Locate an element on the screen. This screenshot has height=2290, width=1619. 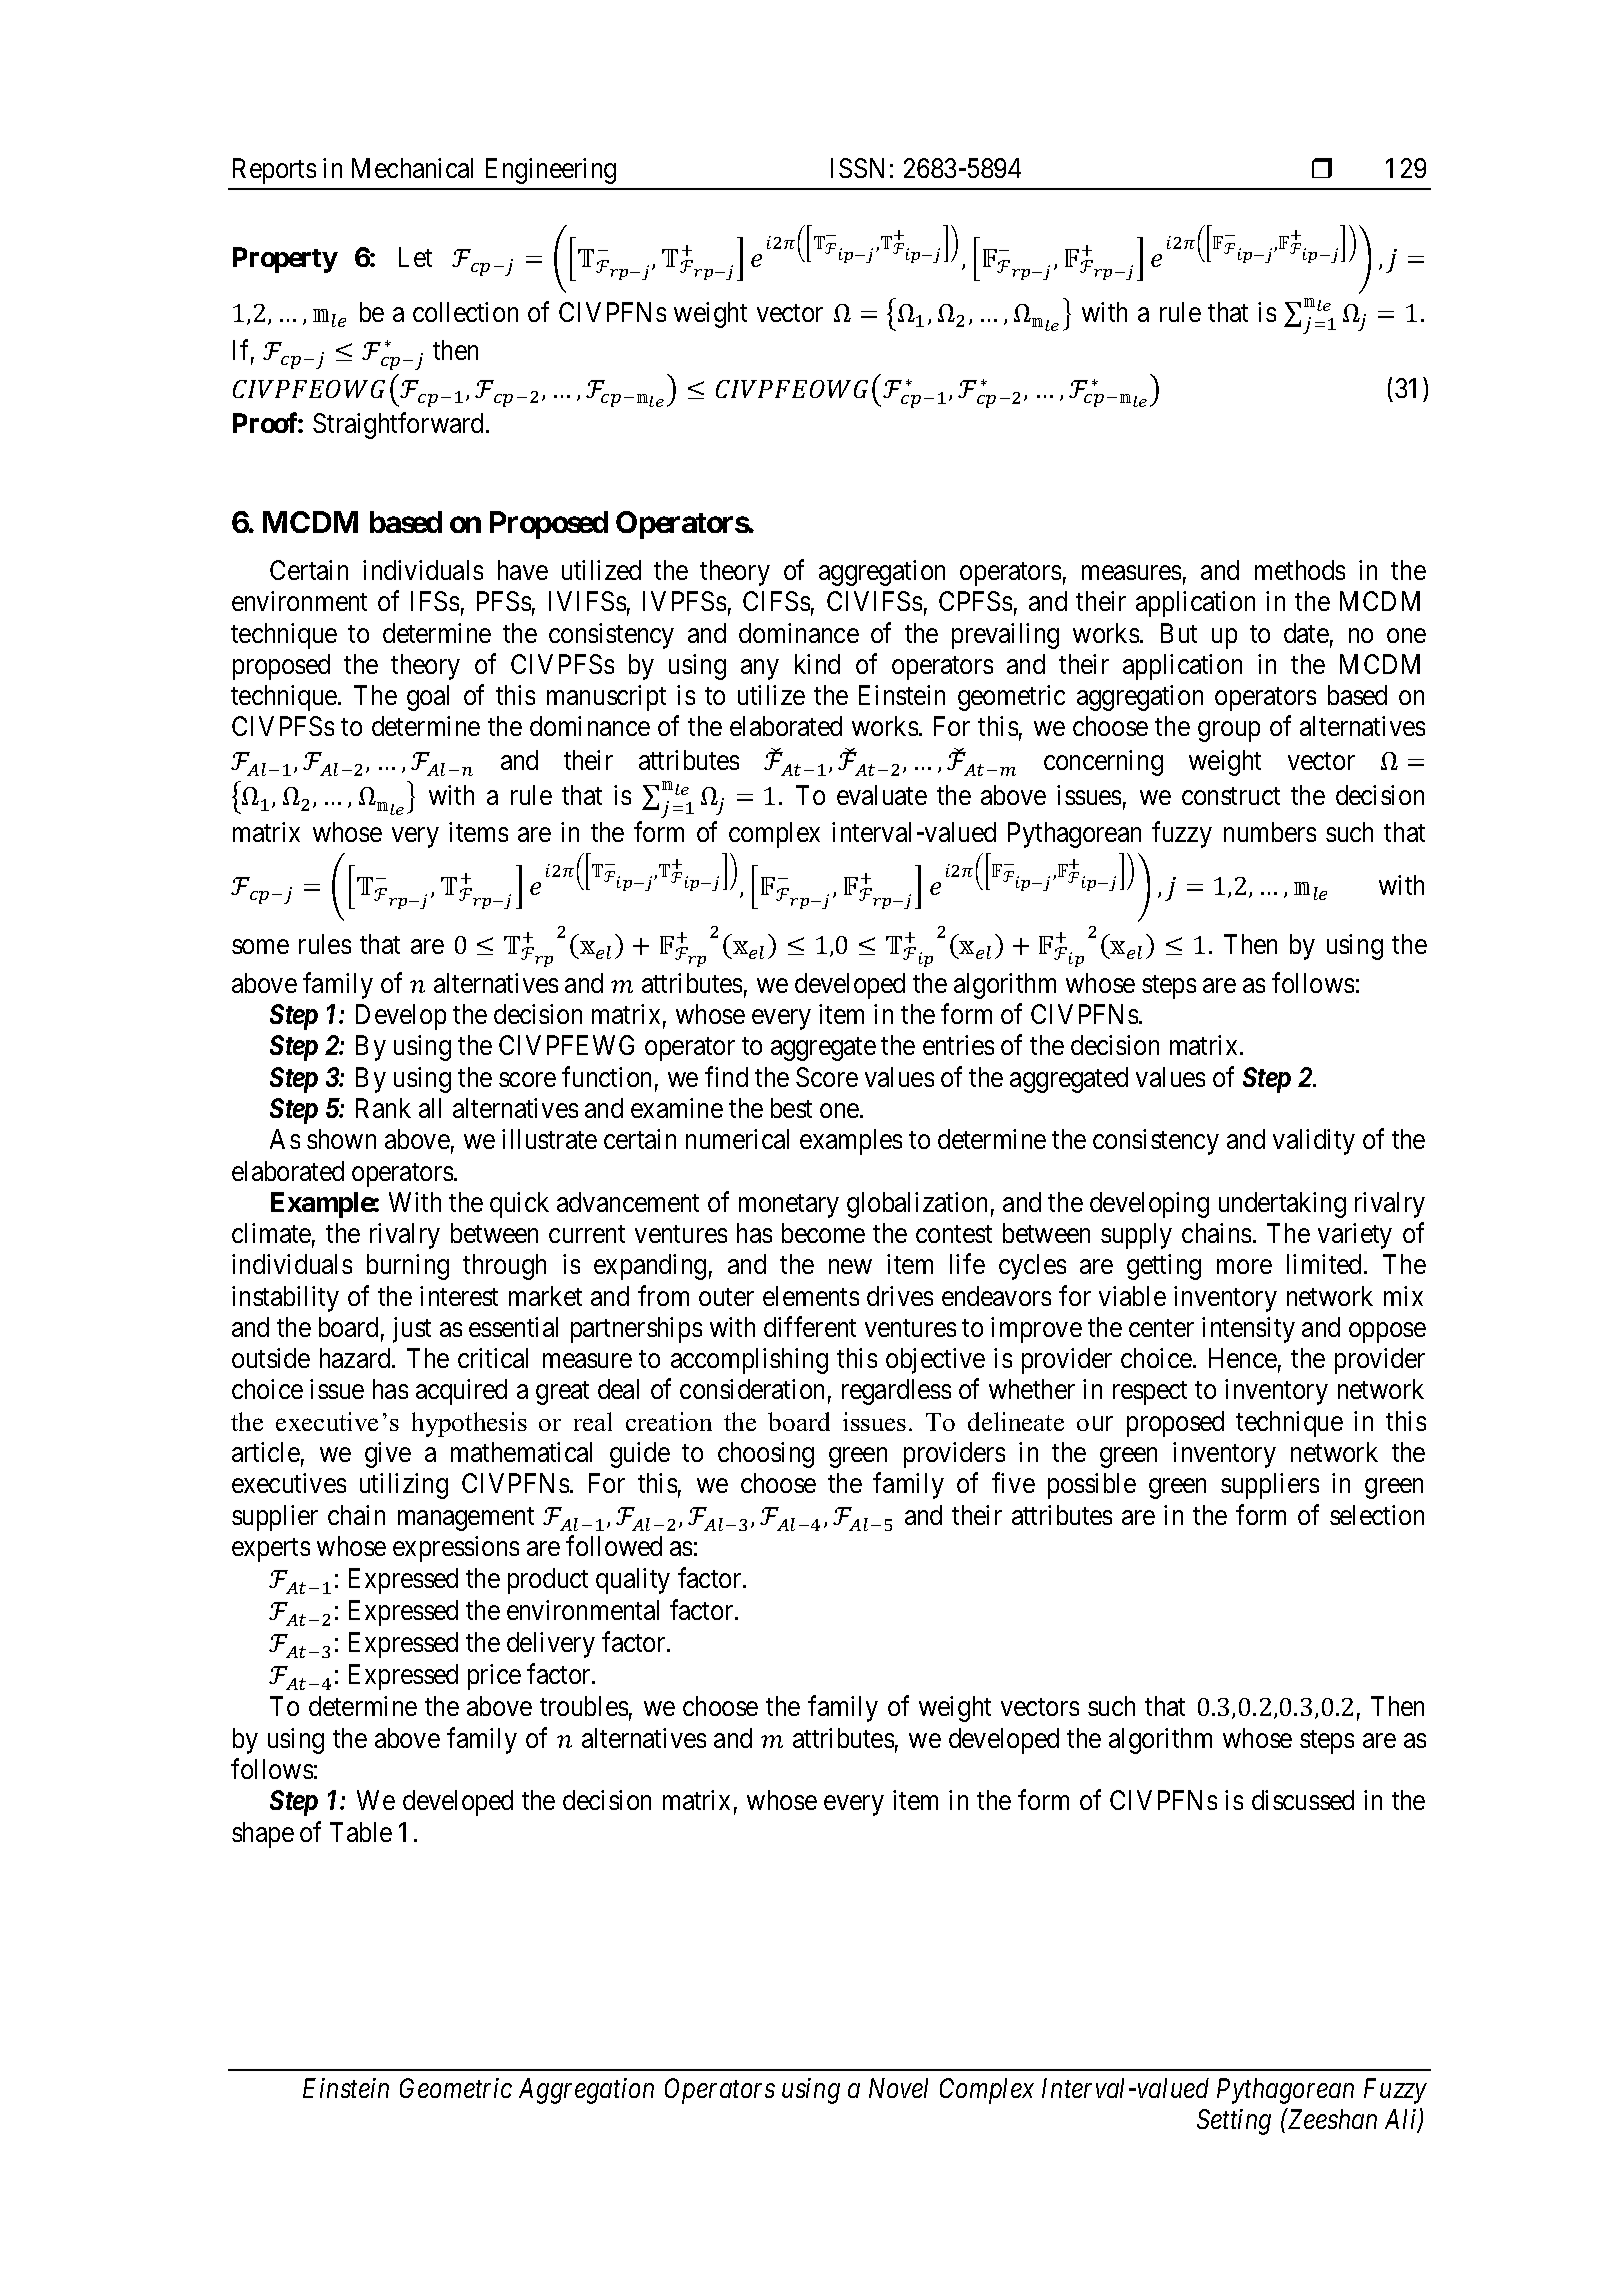
Setting is located at coordinates (1234, 2122).
